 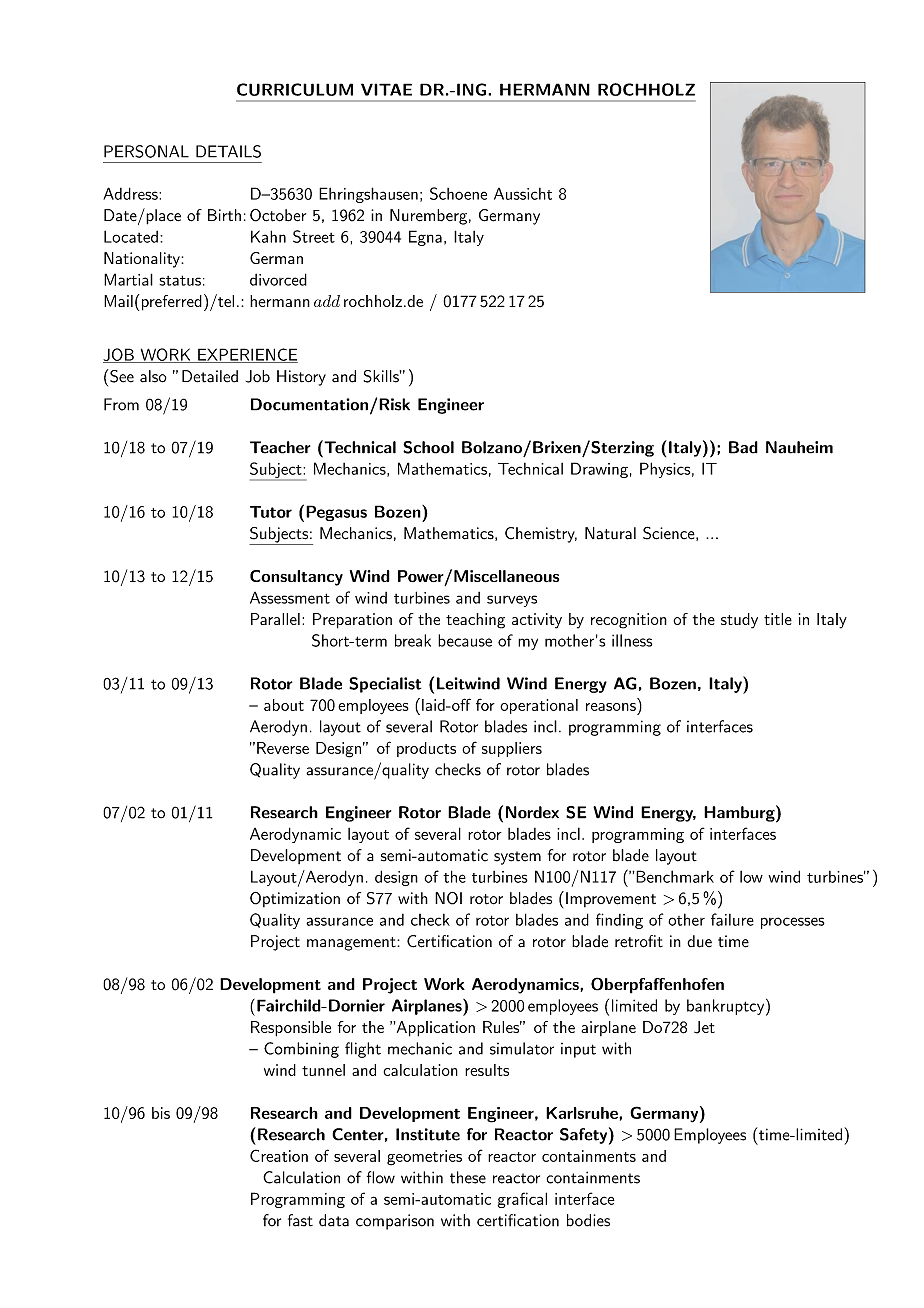 I want to click on Creation, so click(x=279, y=1155).
